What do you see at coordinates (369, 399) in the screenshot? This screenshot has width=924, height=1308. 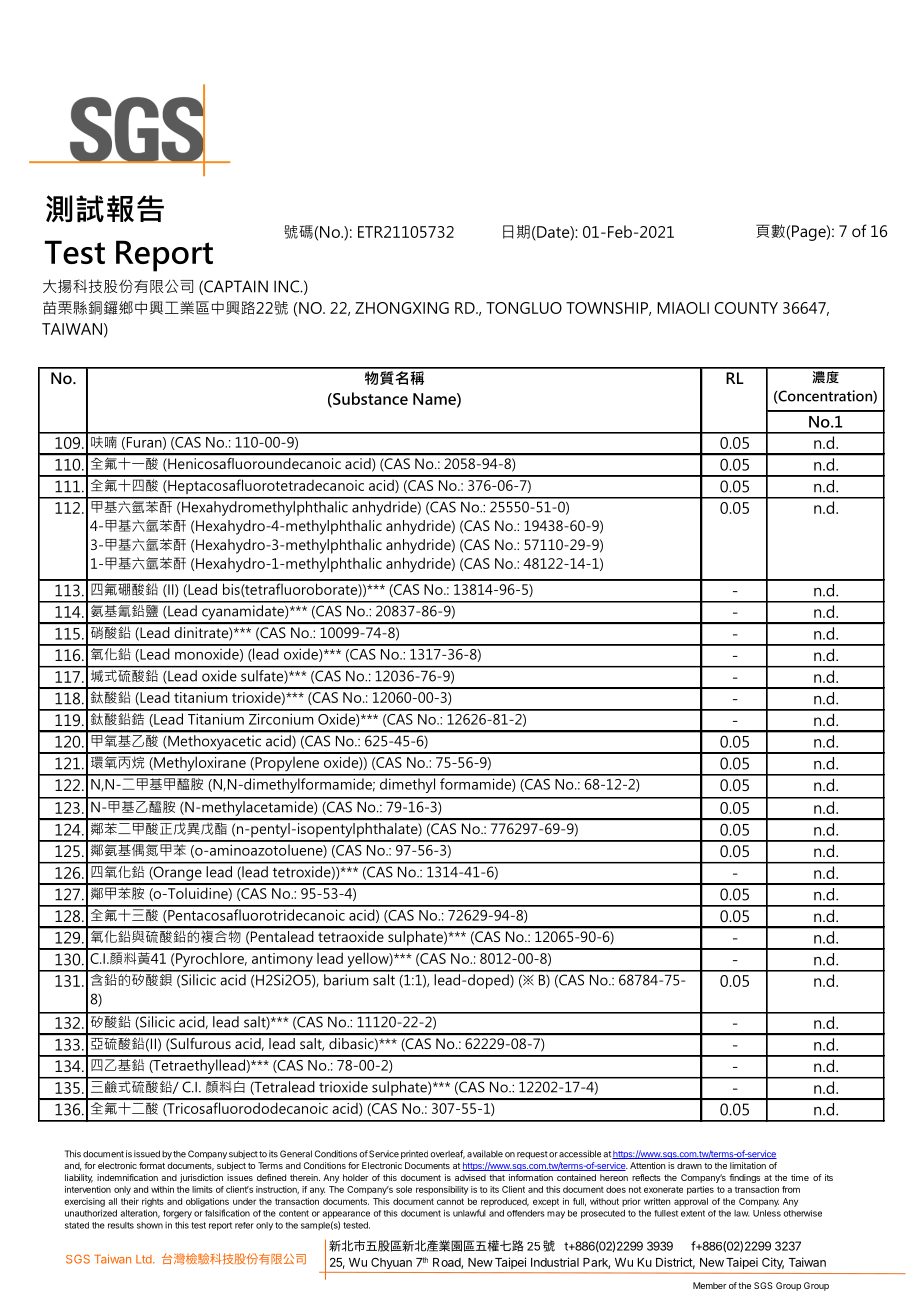 I see `Substance` at bounding box center [369, 399].
